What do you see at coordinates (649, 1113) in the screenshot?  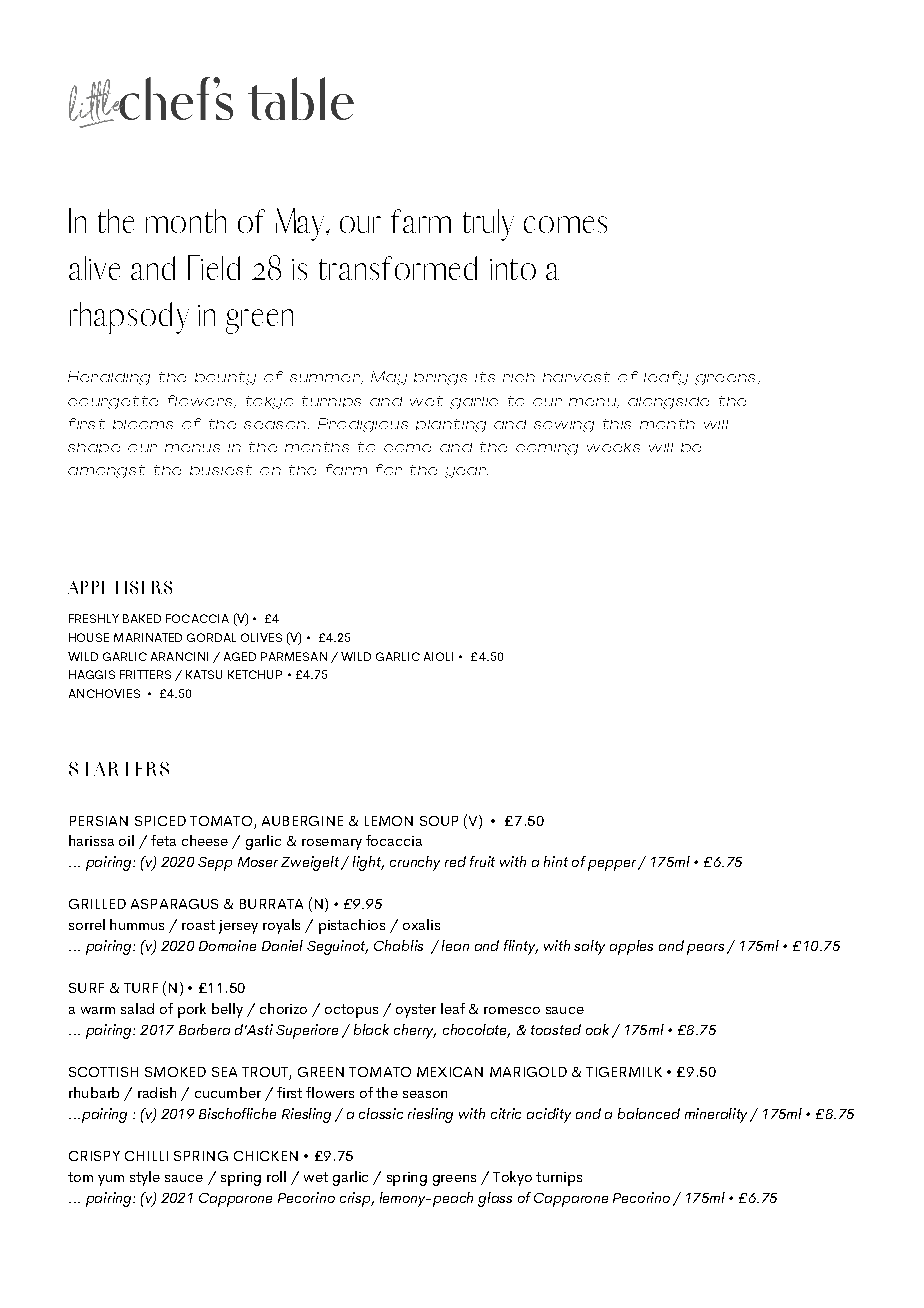 I see `balanced` at bounding box center [649, 1113].
